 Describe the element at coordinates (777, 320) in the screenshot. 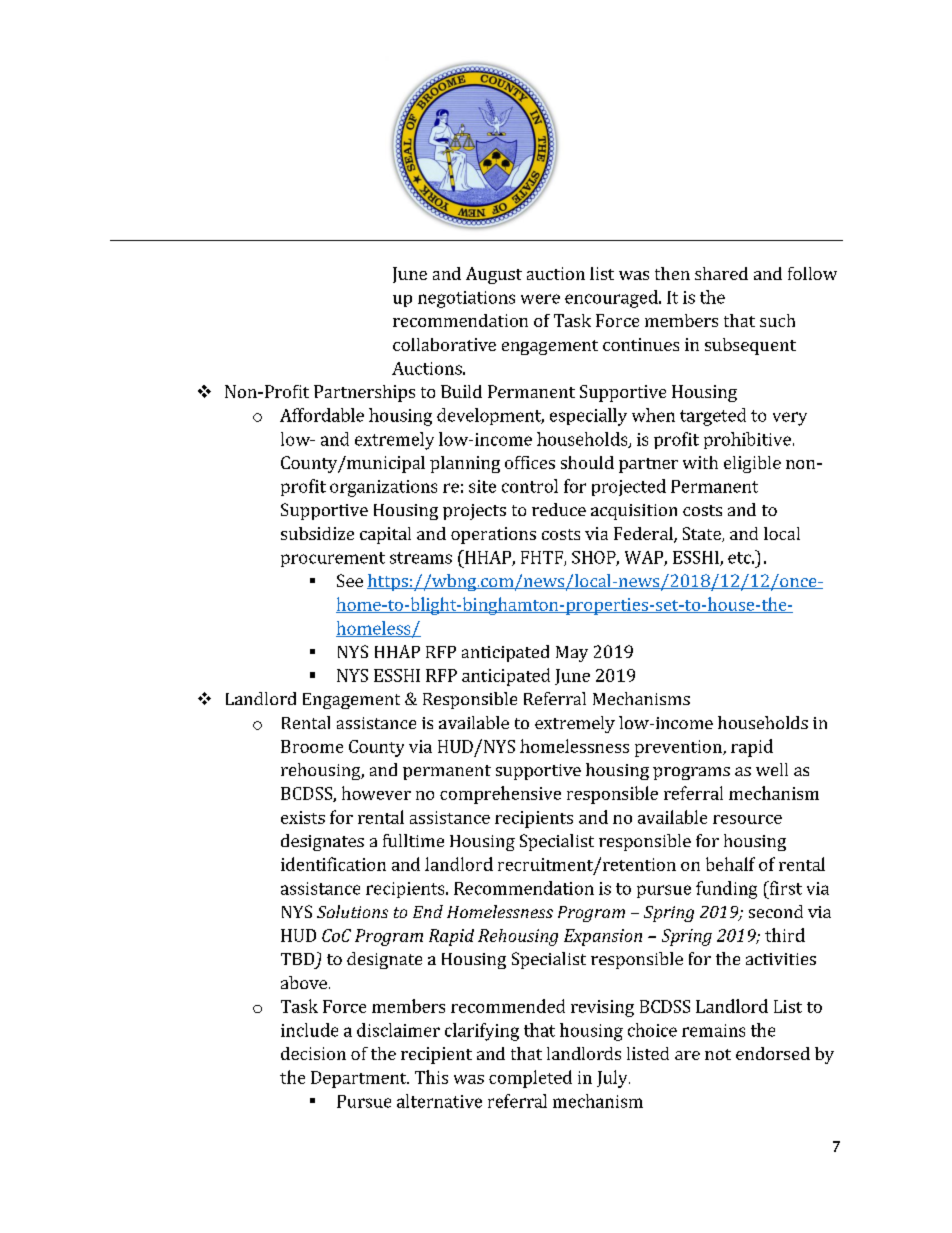

I see `such` at that location.
